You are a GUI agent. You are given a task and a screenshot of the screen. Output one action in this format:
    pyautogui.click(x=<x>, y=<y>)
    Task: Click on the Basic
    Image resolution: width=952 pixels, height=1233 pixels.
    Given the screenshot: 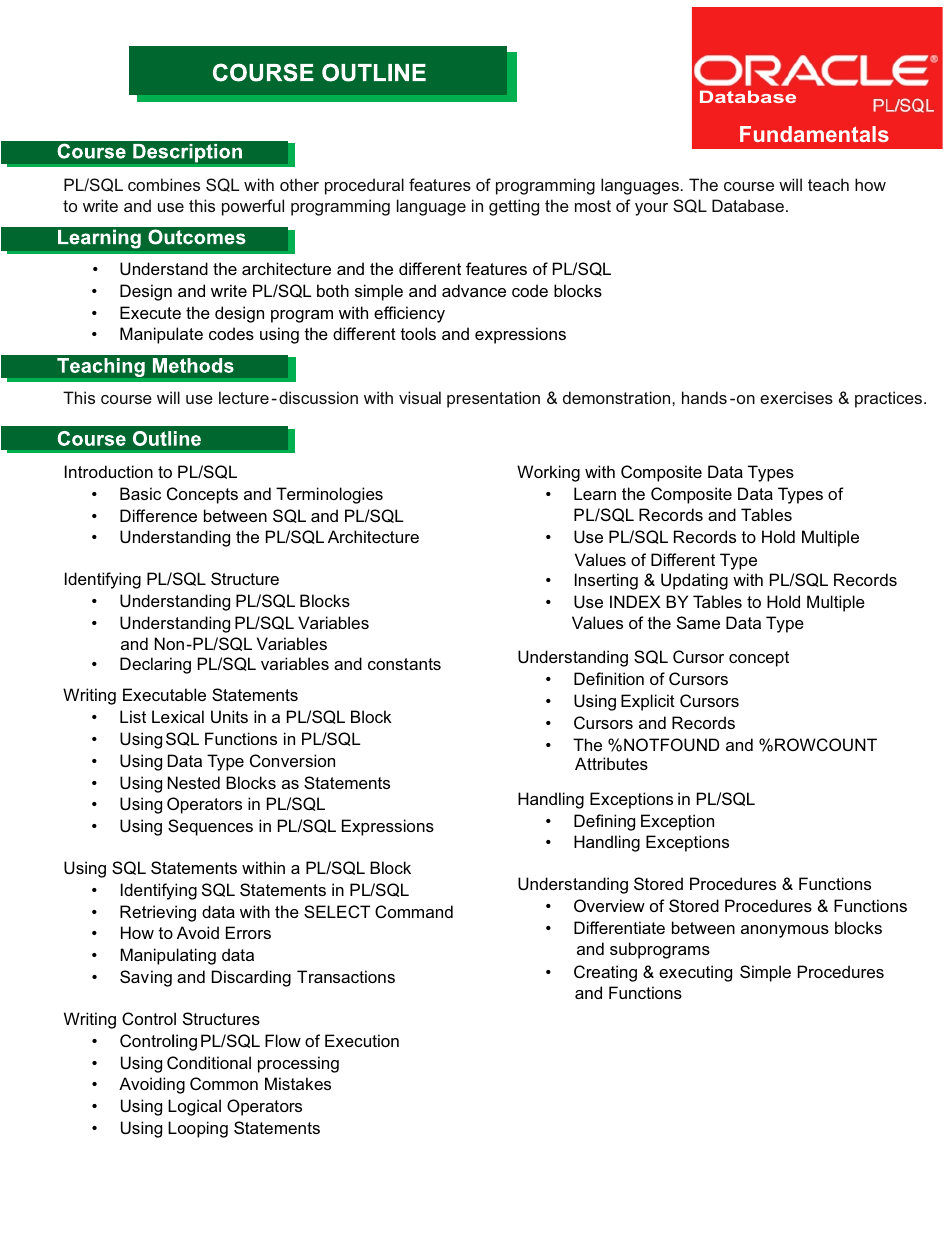 What is the action you would take?
    pyautogui.click(x=140, y=493)
